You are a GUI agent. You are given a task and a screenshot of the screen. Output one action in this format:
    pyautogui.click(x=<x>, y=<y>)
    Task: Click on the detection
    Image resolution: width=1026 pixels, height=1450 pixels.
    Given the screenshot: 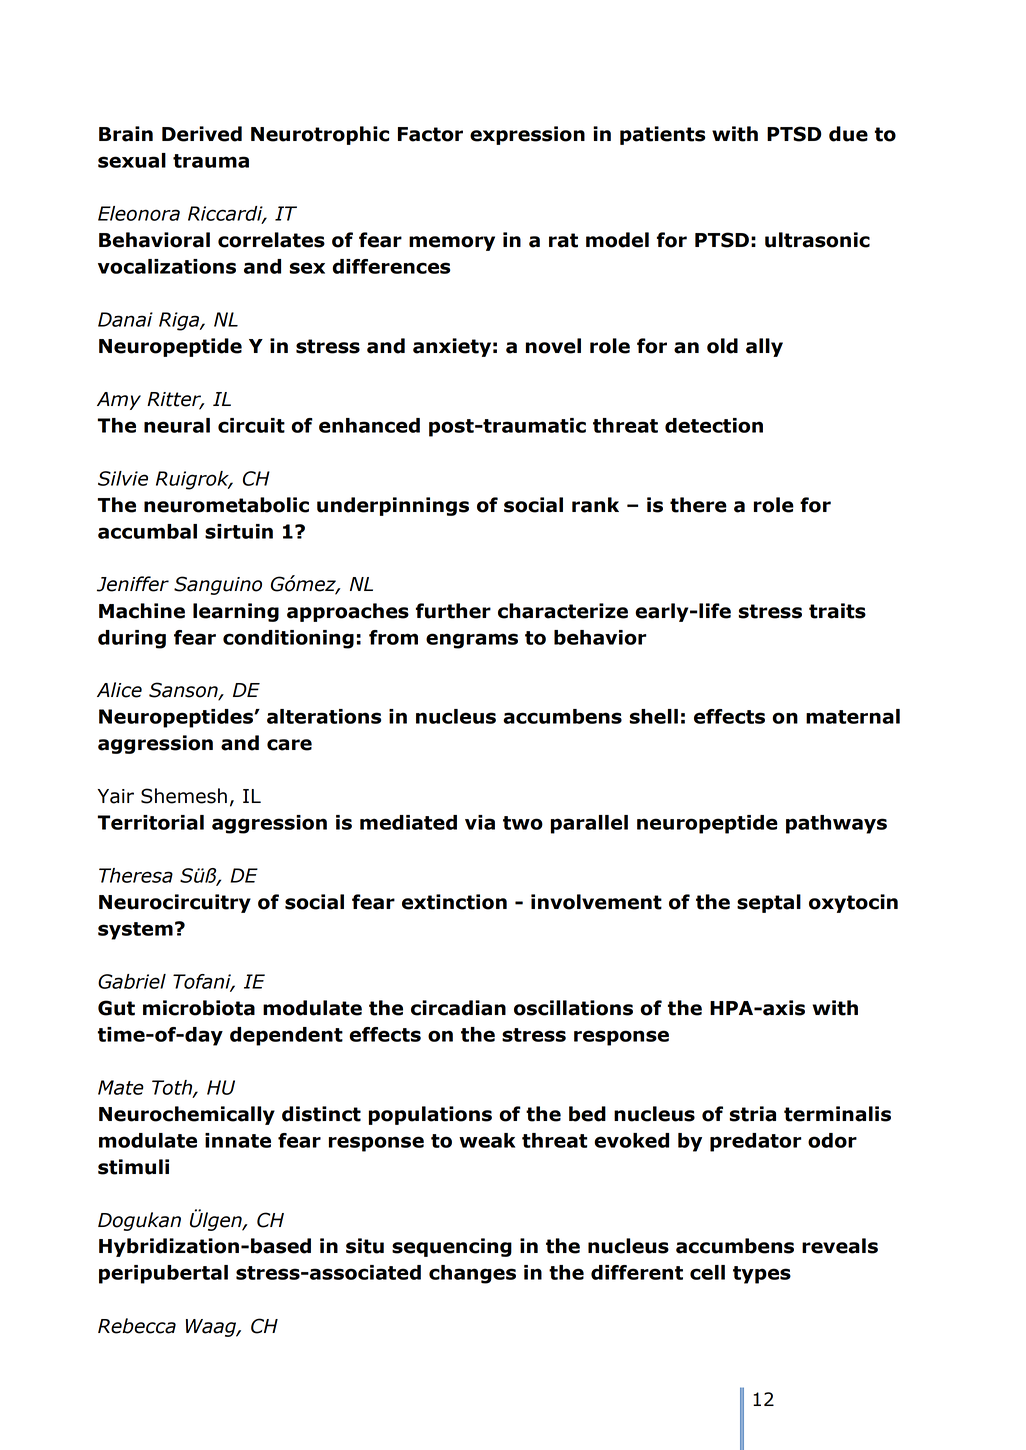 What is the action you would take?
    pyautogui.click(x=714, y=425)
